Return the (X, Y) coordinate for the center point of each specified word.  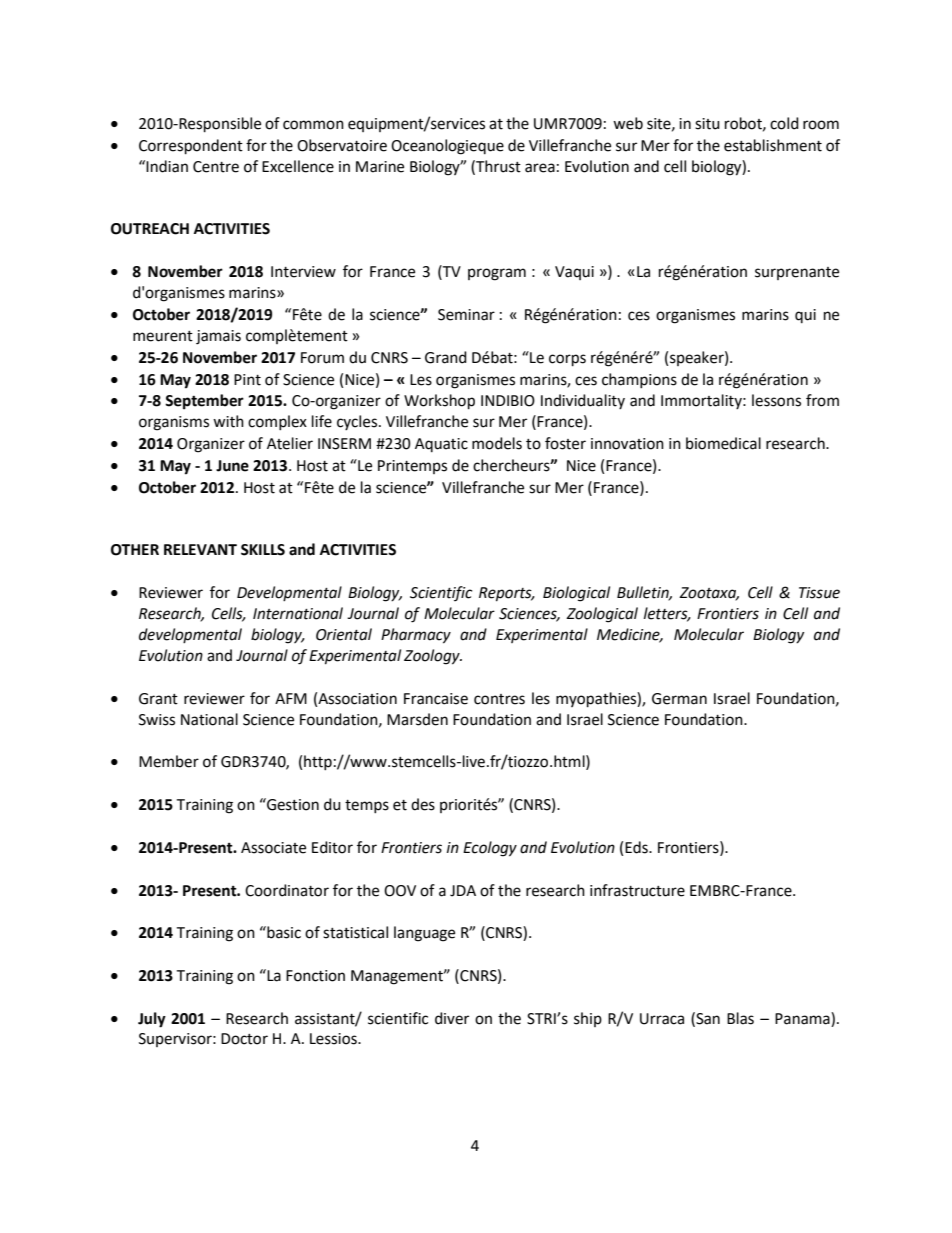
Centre (216, 167)
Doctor (244, 1039)
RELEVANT (200, 549)
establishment (773, 145)
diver (452, 1018)
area (540, 168)
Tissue (819, 593)
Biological (576, 594)
